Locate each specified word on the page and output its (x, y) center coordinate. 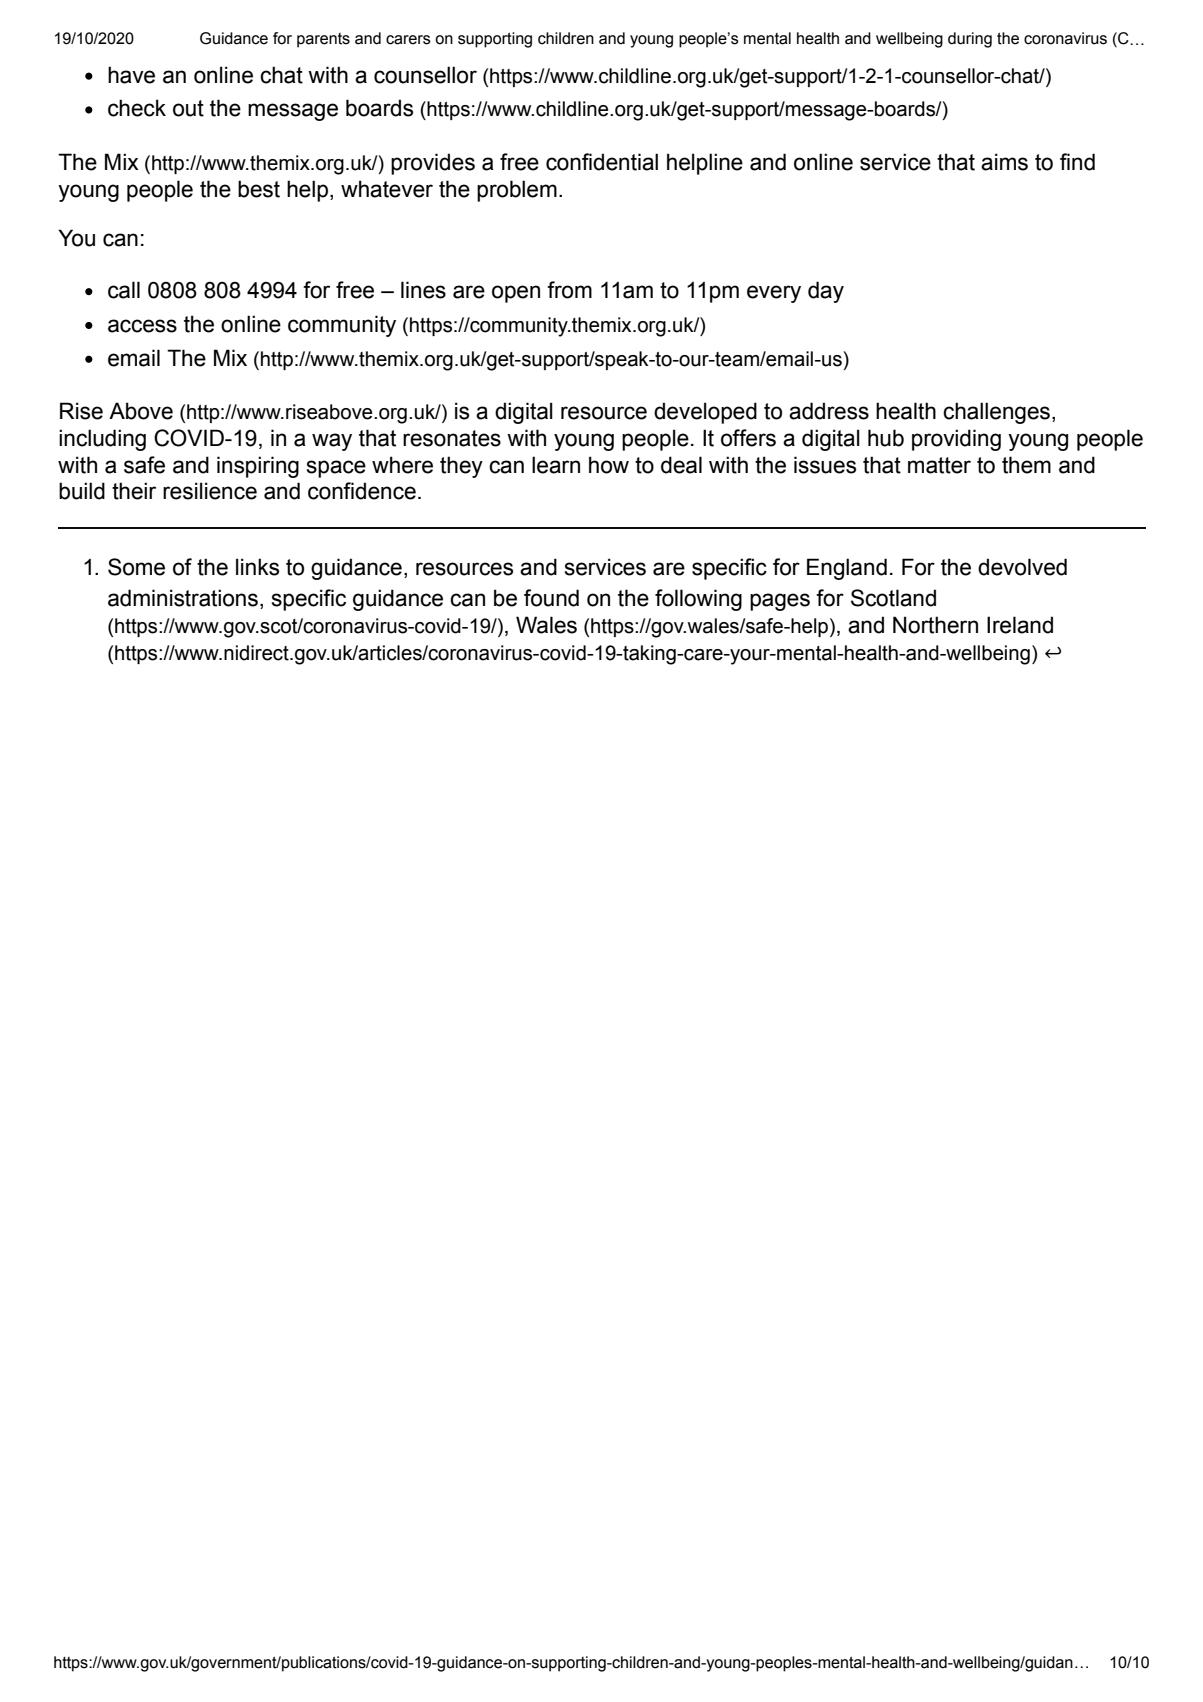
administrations (183, 598)
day (826, 292)
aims (1004, 162)
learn (556, 465)
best (259, 189)
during (970, 40)
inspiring (258, 467)
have (131, 75)
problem (517, 191)
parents (323, 40)
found (551, 598)
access (142, 326)
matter (939, 465)
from (569, 290)
